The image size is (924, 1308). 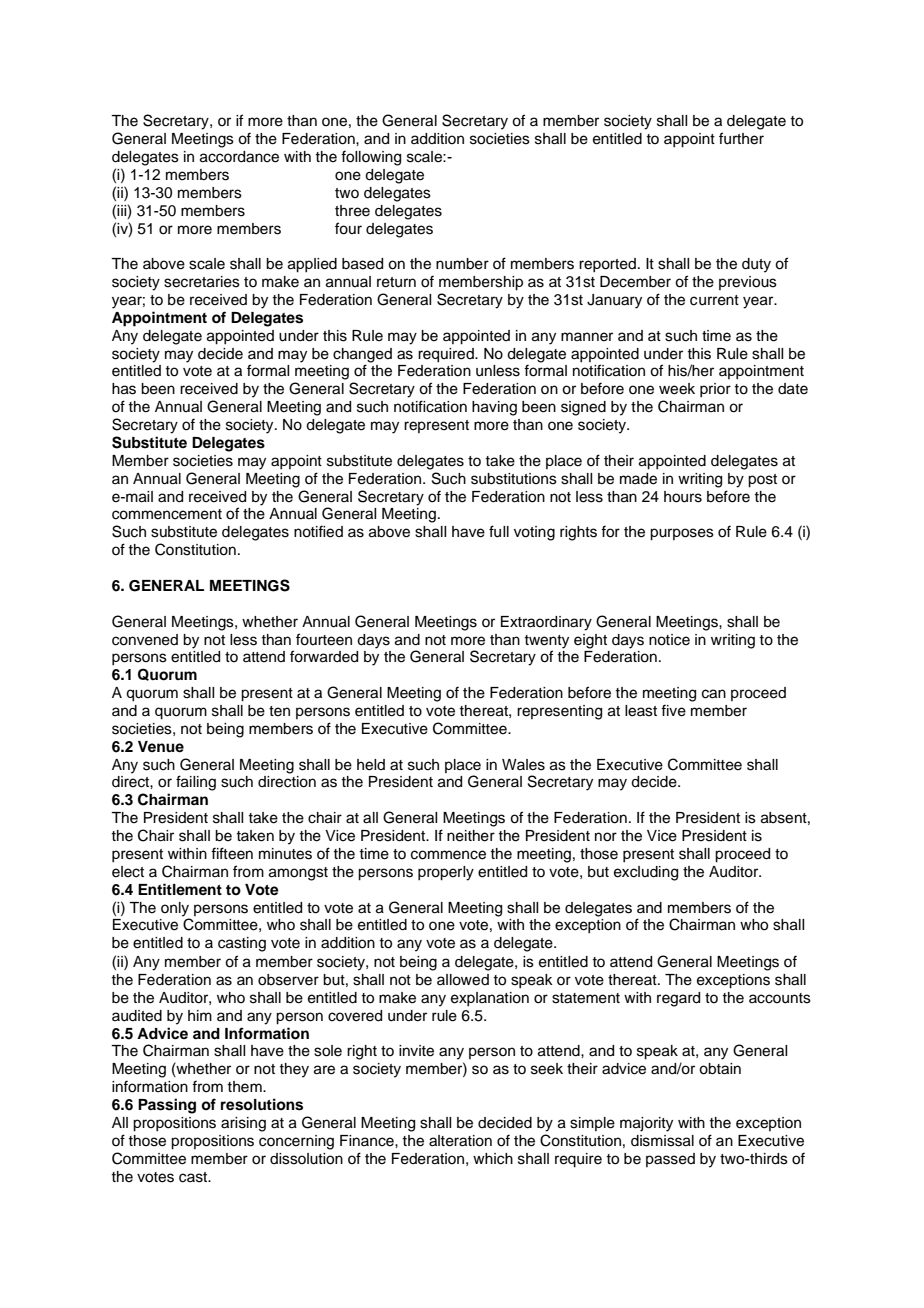 I want to click on twenty, so click(x=546, y=642).
